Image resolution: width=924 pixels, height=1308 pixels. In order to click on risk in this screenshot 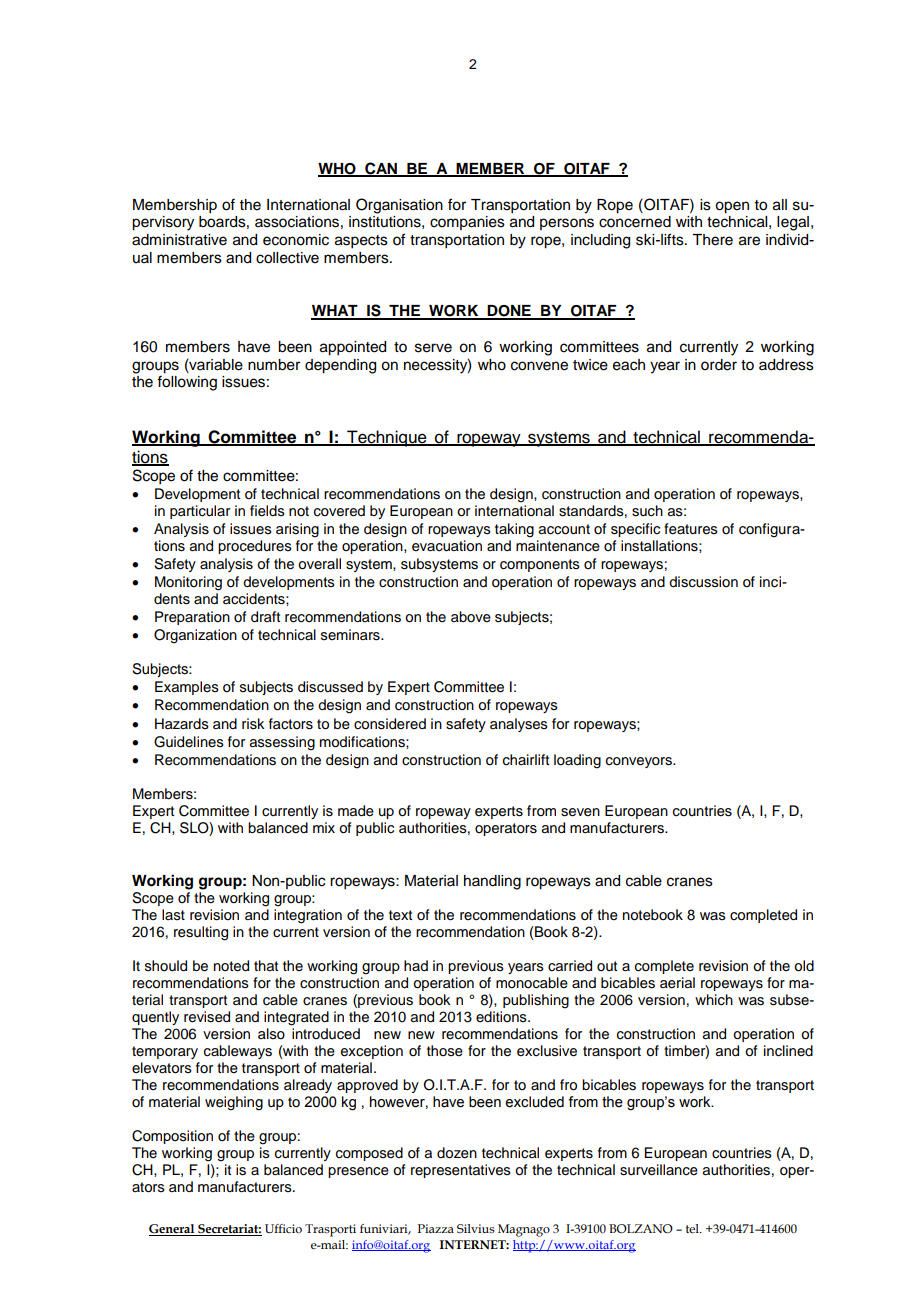, I will do `click(253, 724)`.
